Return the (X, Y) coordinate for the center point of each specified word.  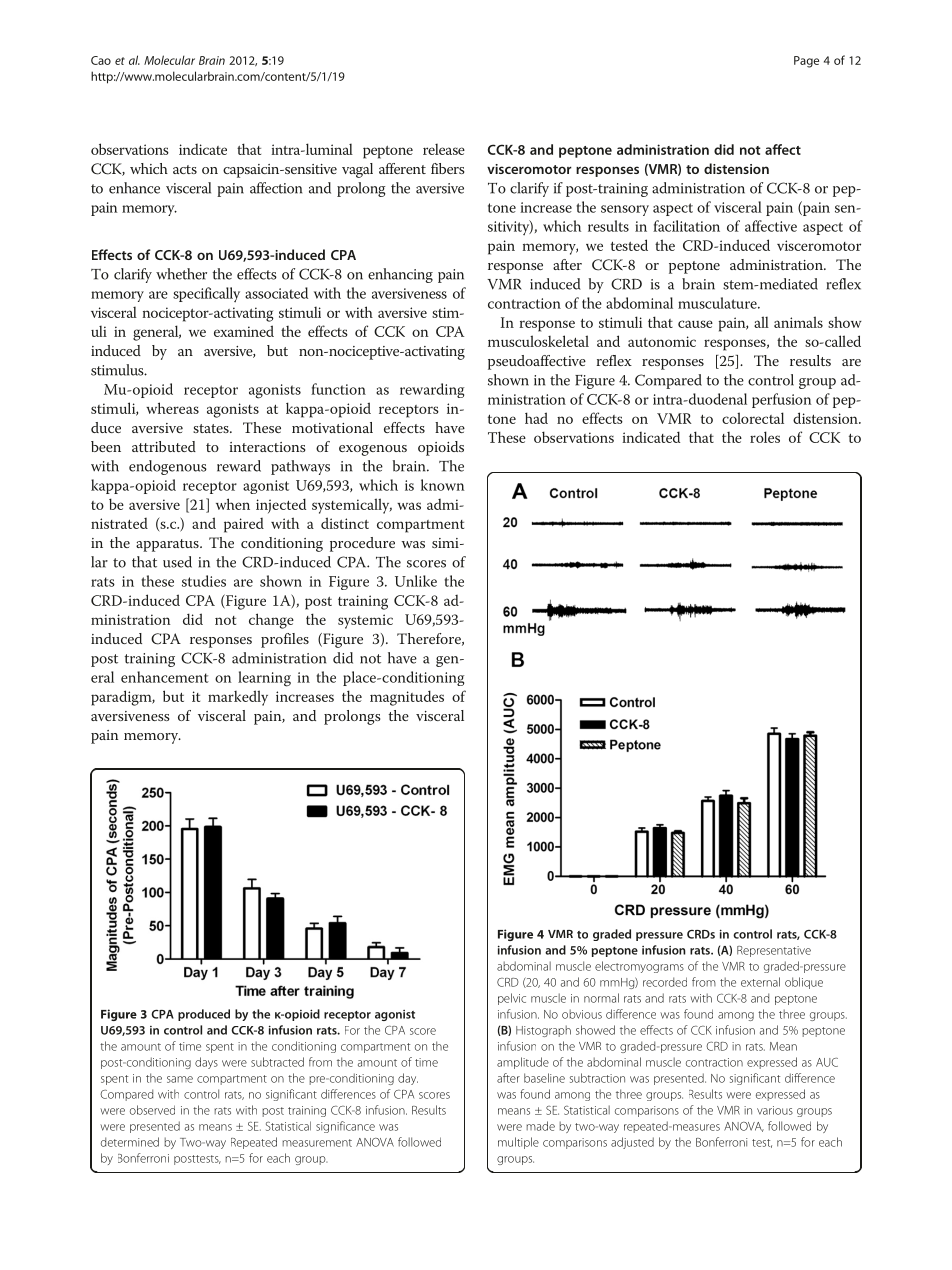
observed (152, 1110)
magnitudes (407, 698)
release (444, 149)
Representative (774, 951)
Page (806, 62)
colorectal (753, 418)
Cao (101, 60)
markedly (238, 698)
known (442, 485)
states (212, 428)
